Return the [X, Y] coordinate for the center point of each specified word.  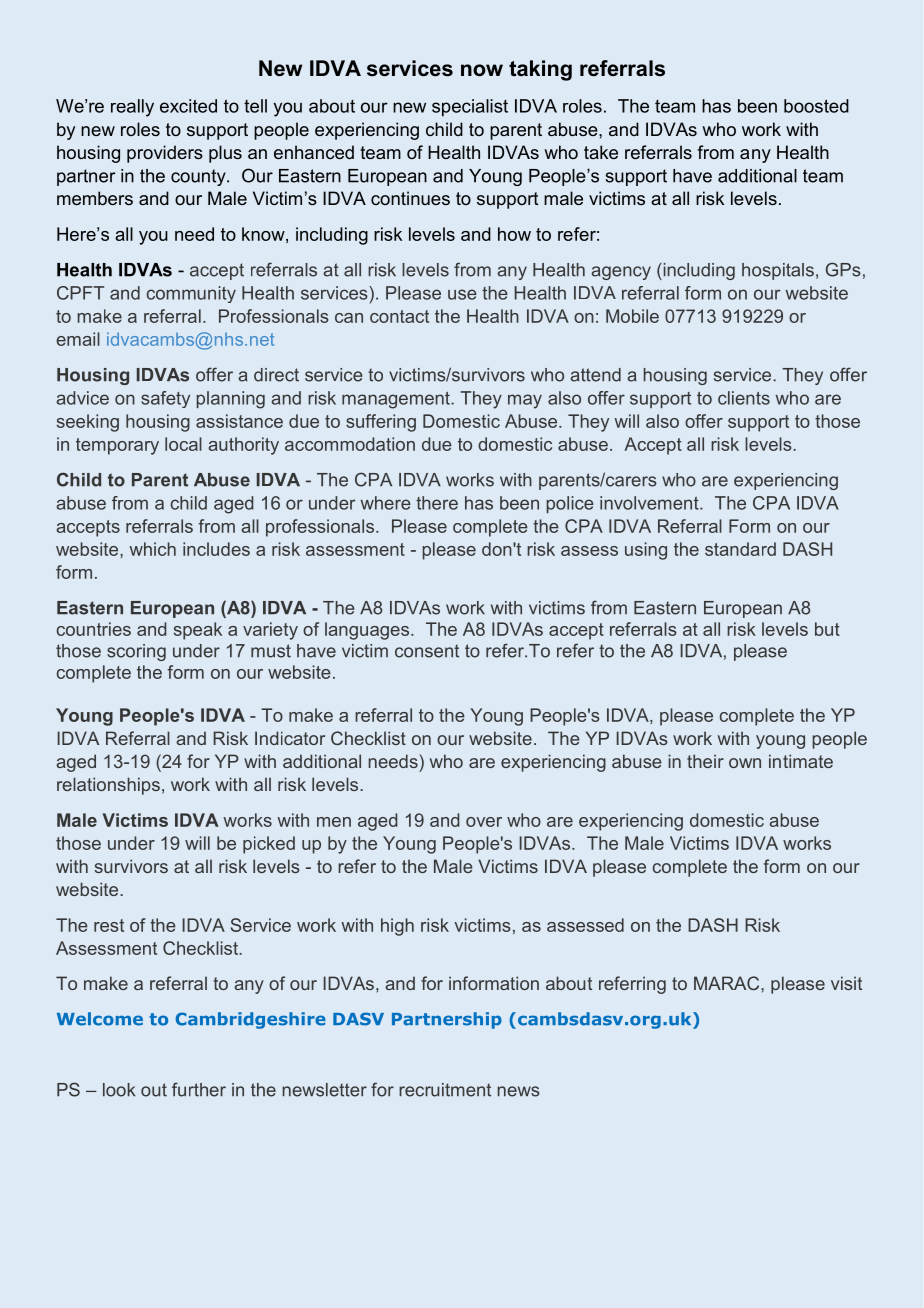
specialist [470, 107]
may [525, 401]
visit [846, 983]
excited [188, 106]
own [745, 763]
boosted [816, 106]
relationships [108, 786]
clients [744, 398]
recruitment [445, 1090]
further [199, 1089]
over [484, 822]
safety [165, 399]
